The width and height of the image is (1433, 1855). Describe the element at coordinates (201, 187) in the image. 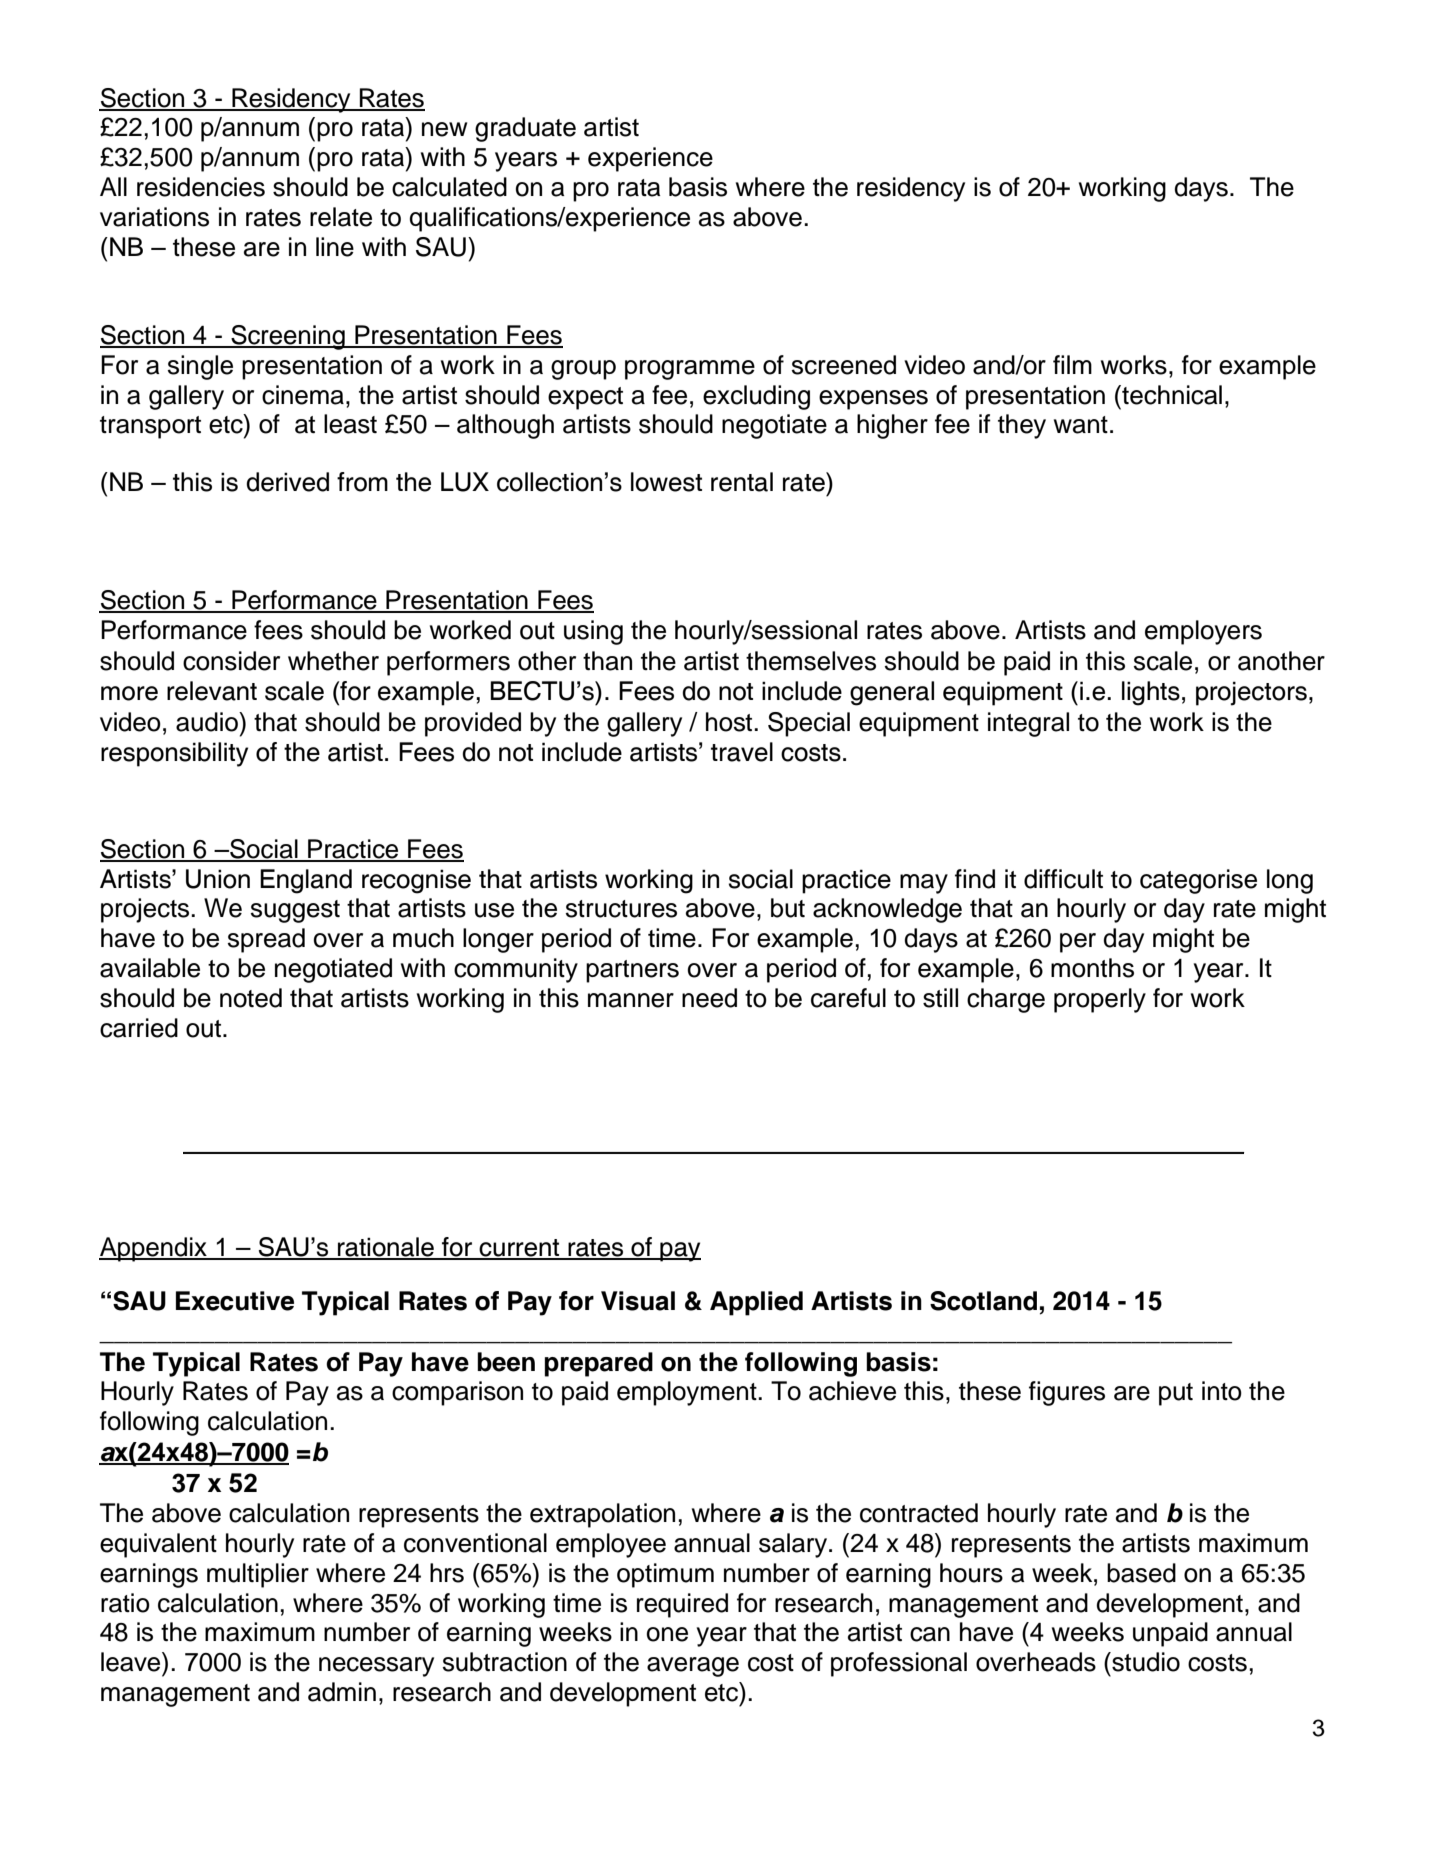

I see `residencies` at that location.
